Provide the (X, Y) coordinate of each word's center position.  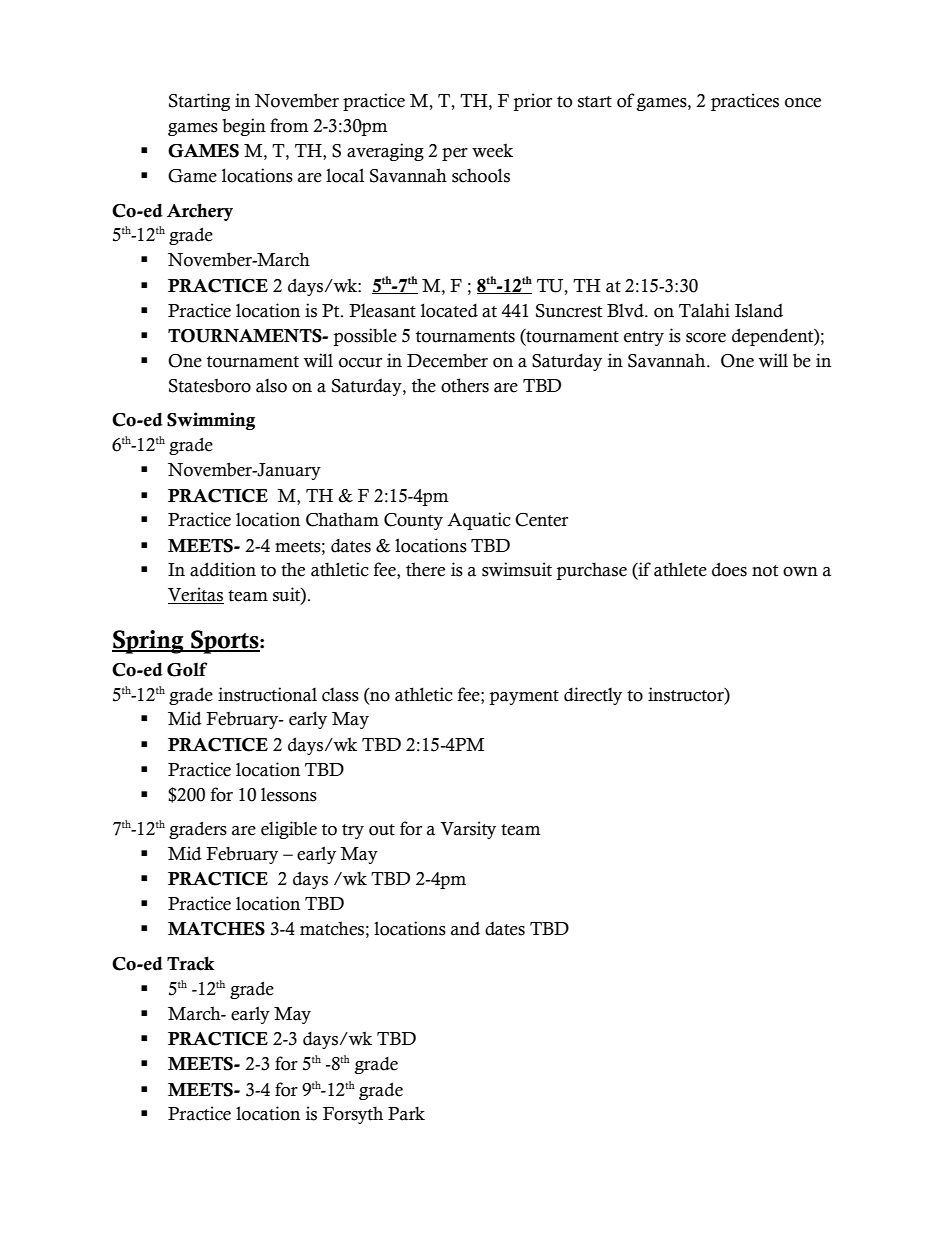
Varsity (468, 830)
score (706, 338)
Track (191, 963)
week (492, 150)
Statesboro (210, 385)
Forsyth (353, 1115)
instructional (267, 694)
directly (593, 696)
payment (524, 697)
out (382, 830)
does (729, 569)
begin (244, 127)
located (449, 310)
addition (223, 569)
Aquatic (479, 521)
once (803, 103)
